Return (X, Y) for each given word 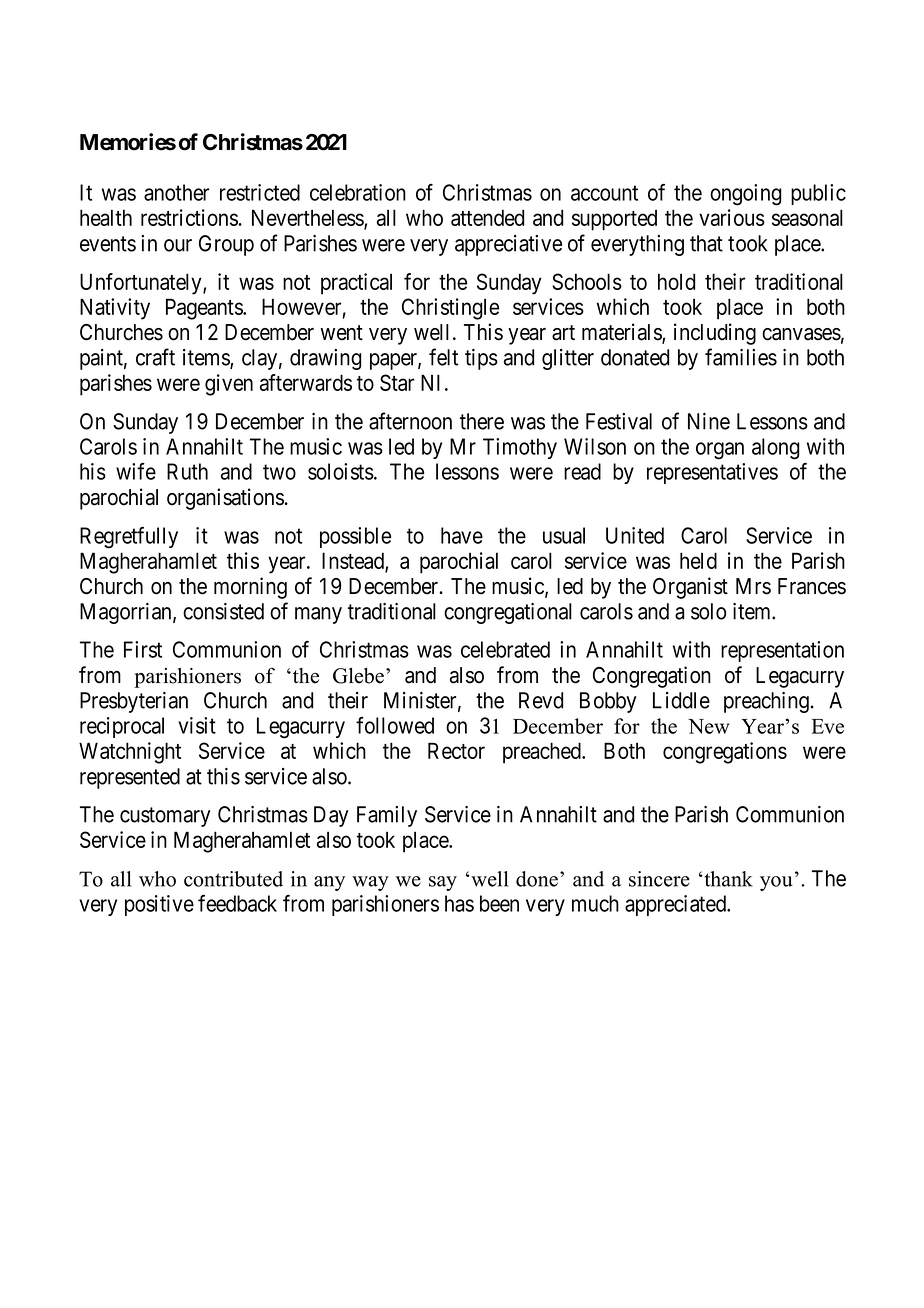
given (229, 385)
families (741, 357)
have (462, 535)
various (732, 217)
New (708, 726)
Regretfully (129, 538)
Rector (456, 750)
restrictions (189, 217)
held (698, 560)
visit (197, 725)
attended (487, 217)
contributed (233, 879)
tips (481, 359)
